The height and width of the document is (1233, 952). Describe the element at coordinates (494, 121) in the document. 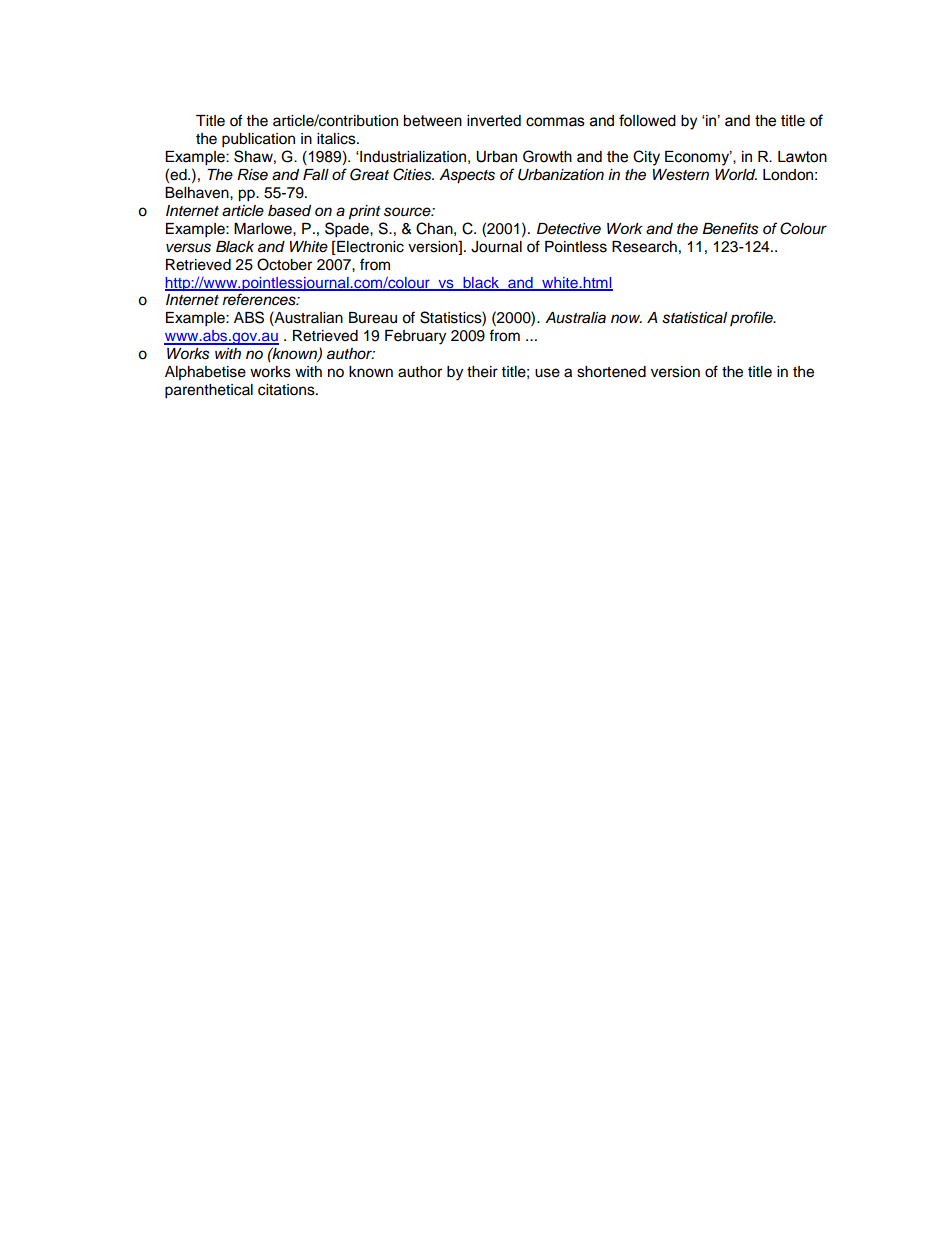

I see `inverted` at that location.
